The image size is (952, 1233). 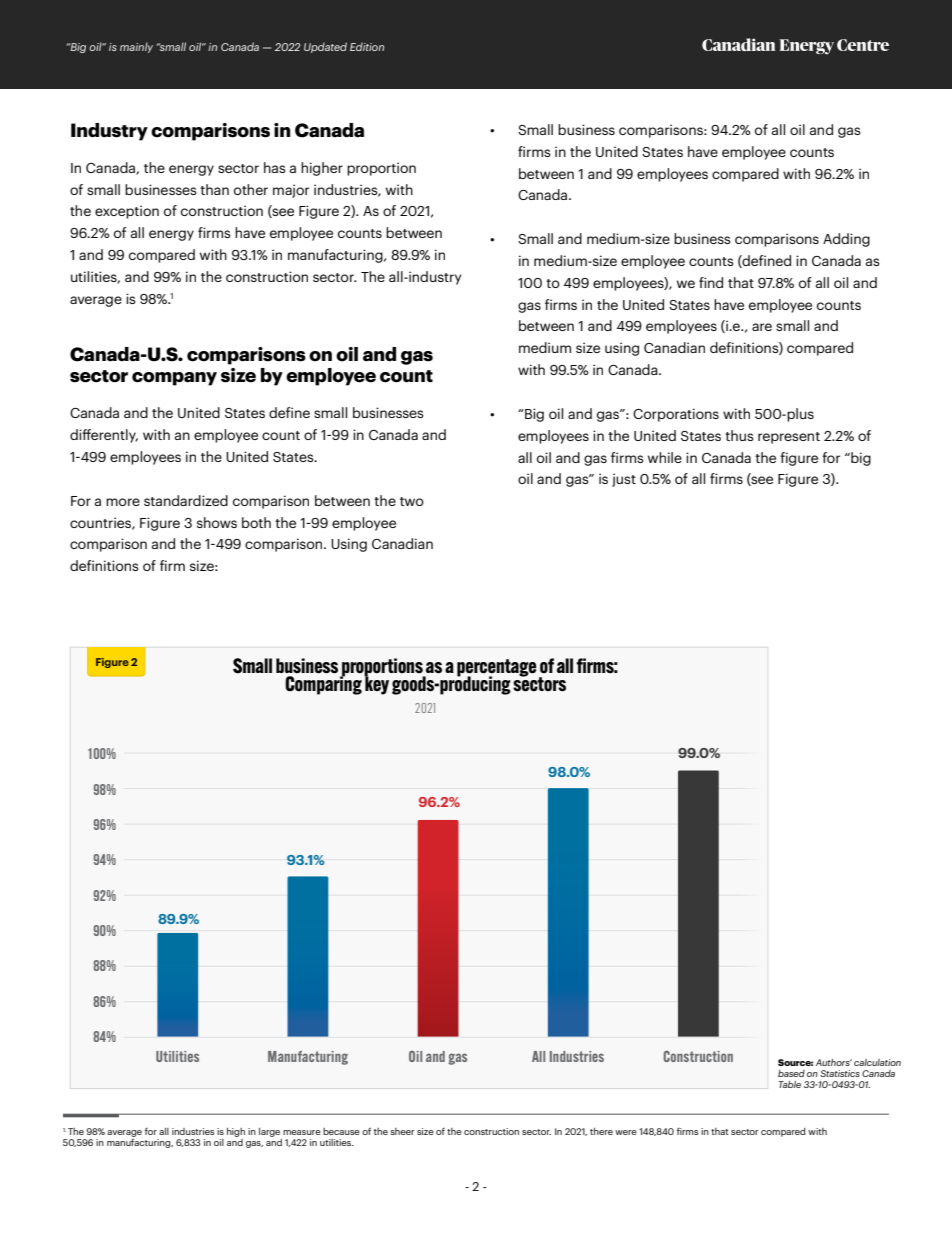 I want to click on percentage, so click(x=497, y=669).
